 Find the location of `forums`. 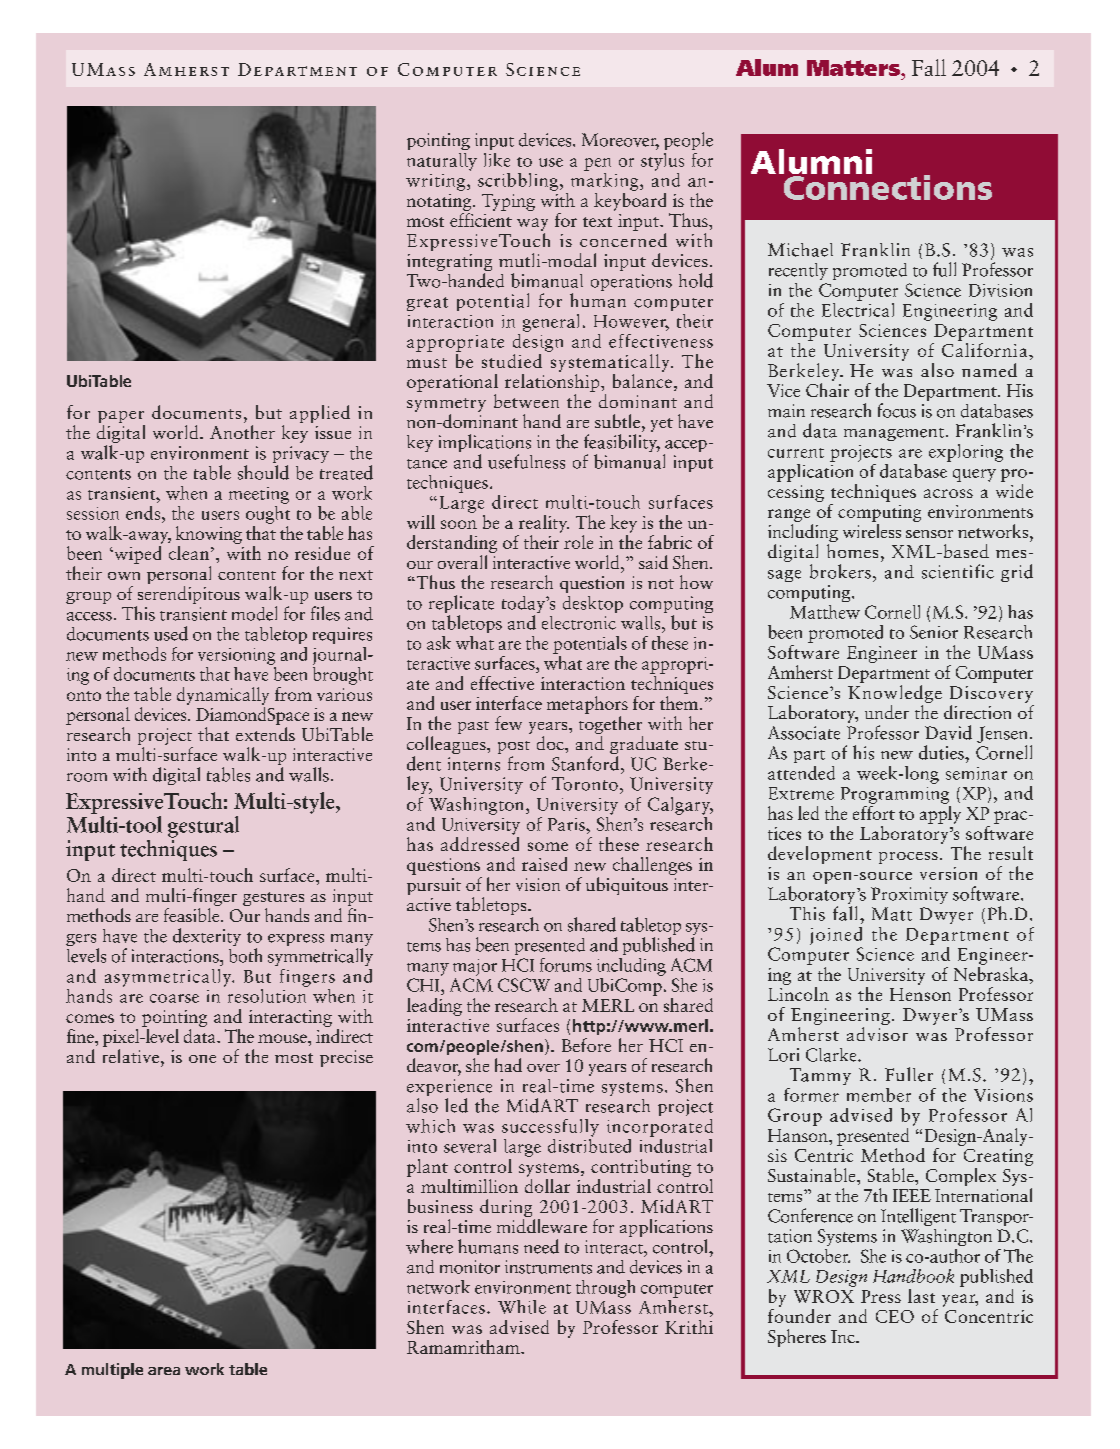

forums is located at coordinates (566, 965).
